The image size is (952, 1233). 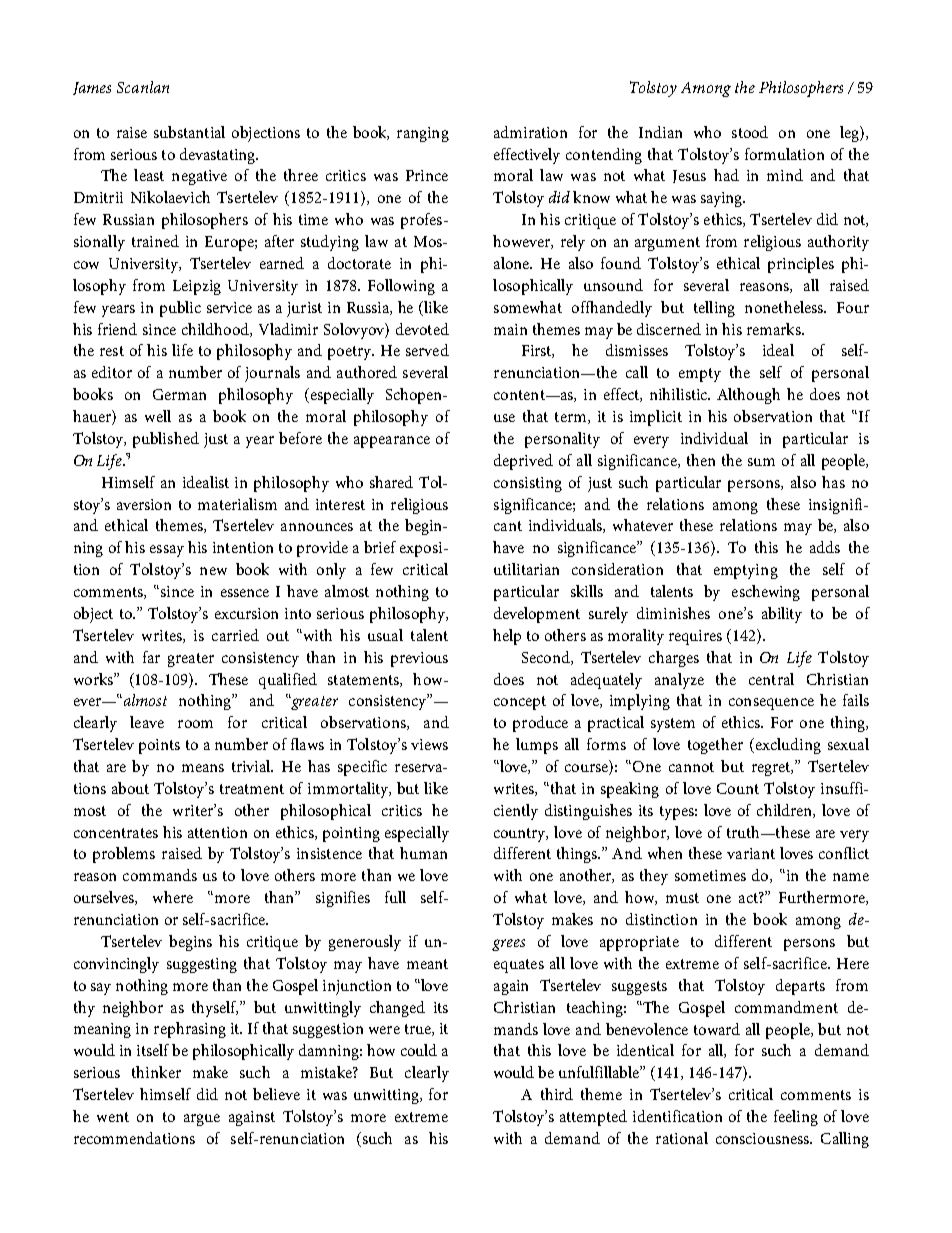 What do you see at coordinates (427, 350) in the screenshot?
I see `served` at bounding box center [427, 350].
